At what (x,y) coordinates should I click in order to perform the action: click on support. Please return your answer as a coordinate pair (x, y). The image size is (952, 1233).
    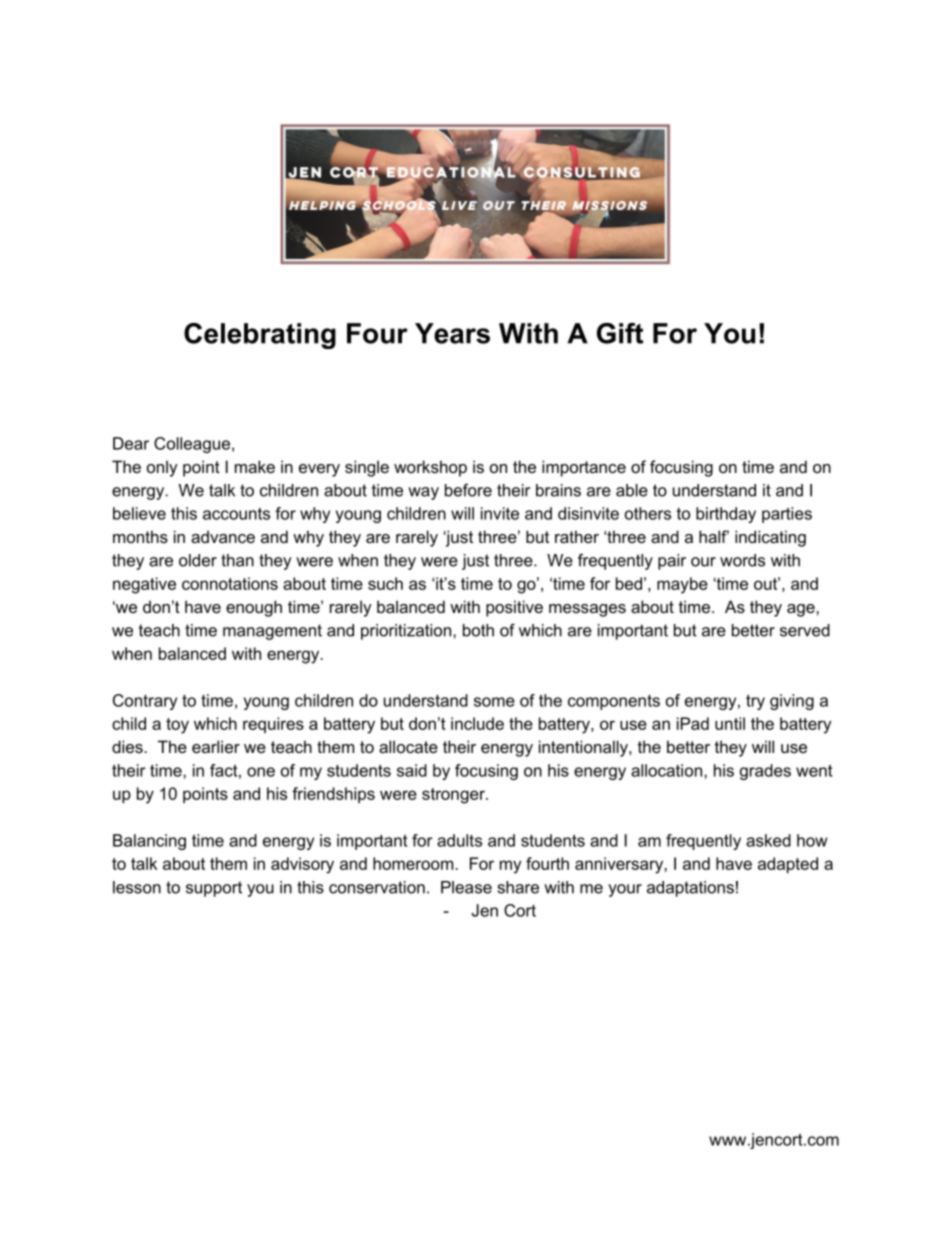
    Looking at the image, I should click on (214, 889).
